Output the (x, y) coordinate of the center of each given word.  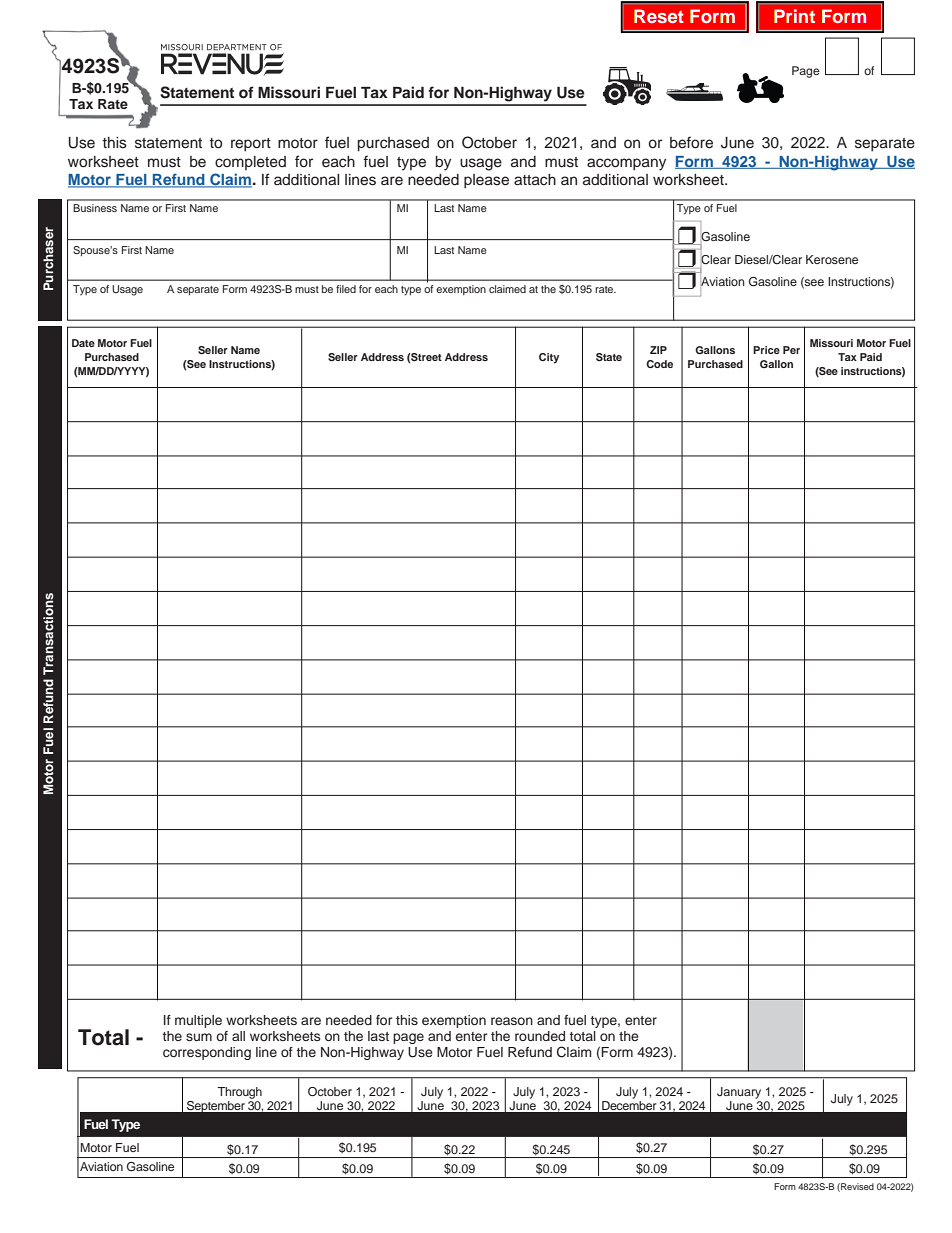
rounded (540, 1036)
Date (83, 343)
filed (346, 289)
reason (512, 1021)
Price (766, 350)
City (549, 358)
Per (791, 350)
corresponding (207, 1053)
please (486, 181)
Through (239, 1093)
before (691, 142)
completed (250, 163)
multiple (198, 1021)
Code (659, 364)
